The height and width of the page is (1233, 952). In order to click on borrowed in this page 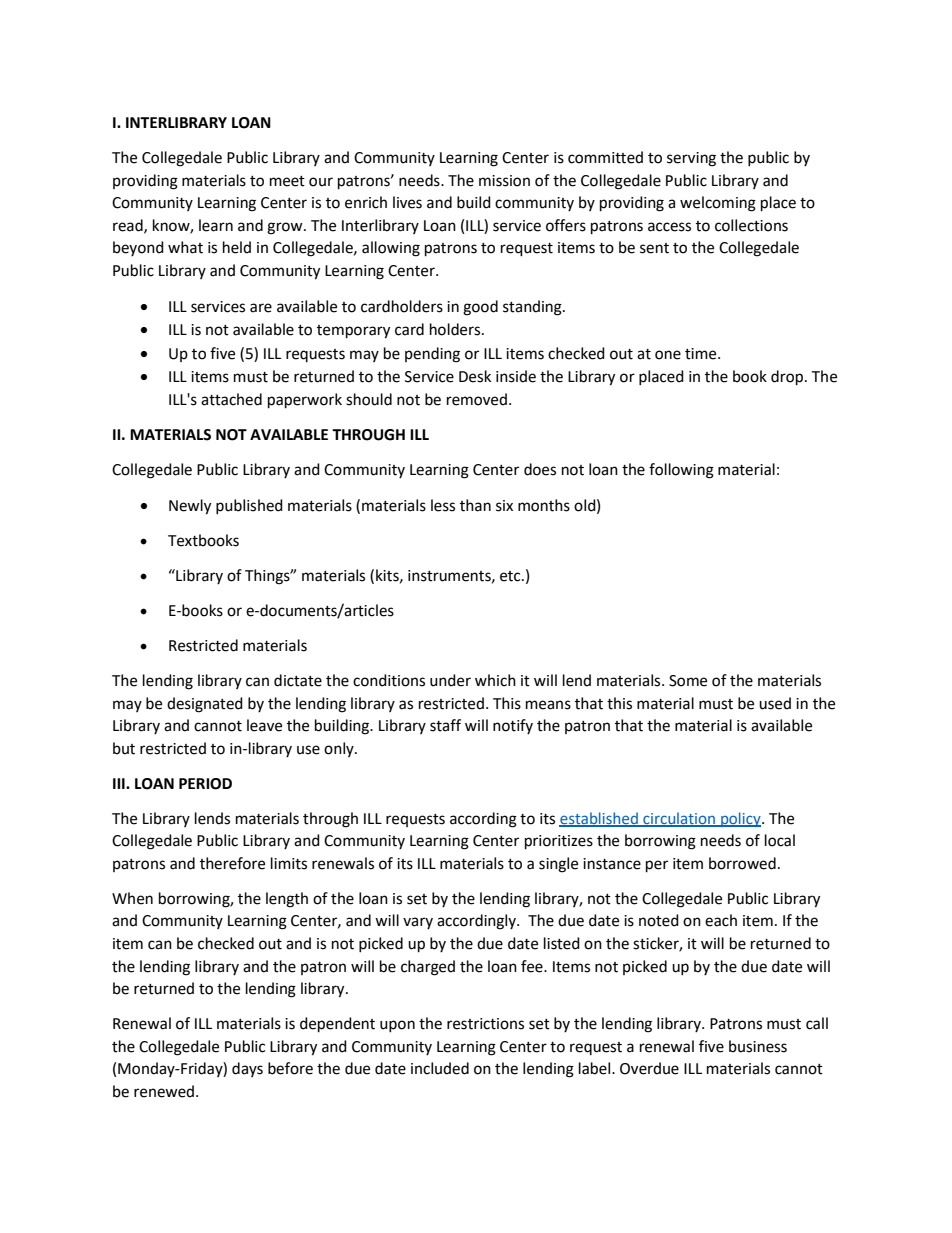, I will do `click(742, 863)`.
